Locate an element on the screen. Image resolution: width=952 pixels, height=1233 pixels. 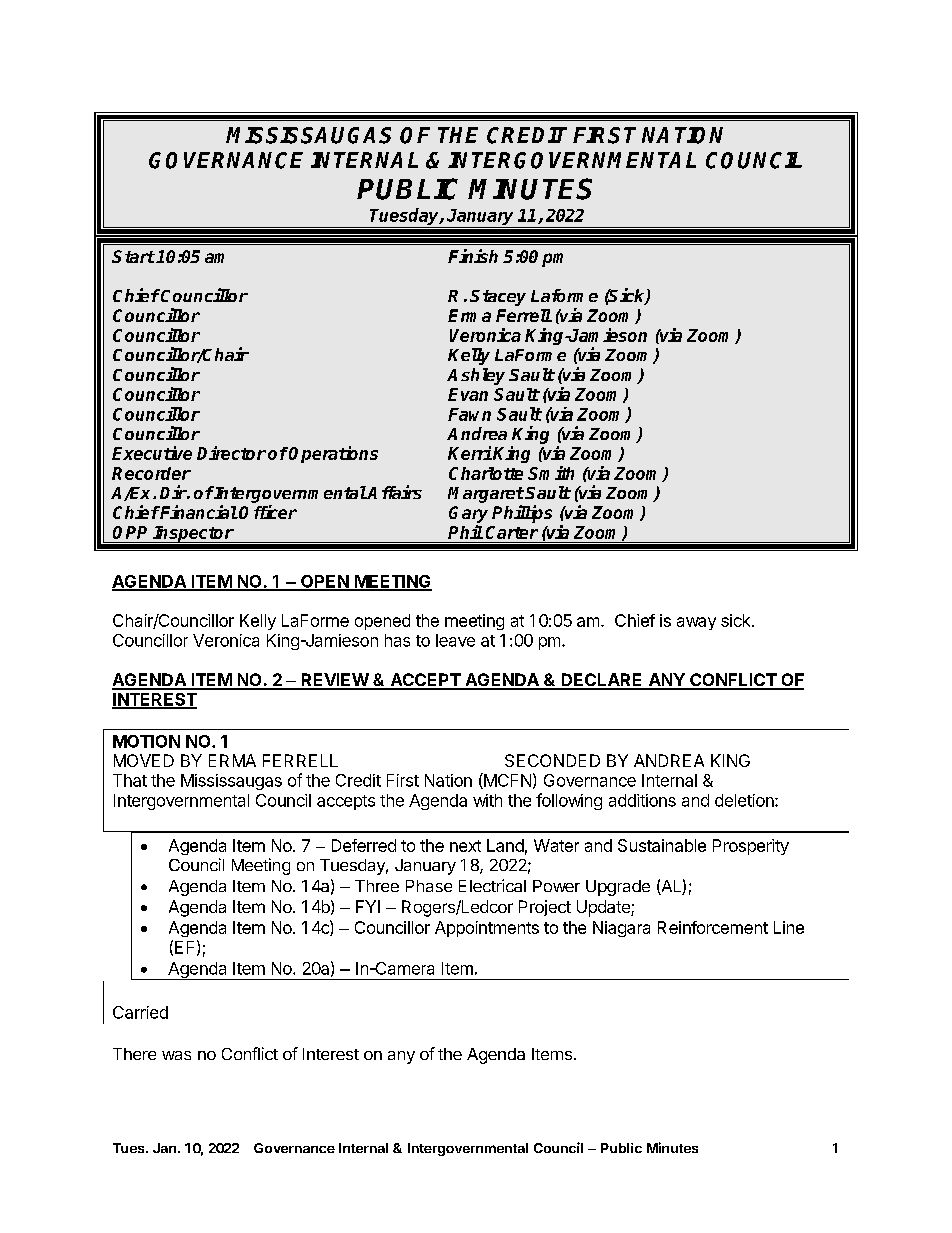
MOVED is located at coordinates (144, 760).
